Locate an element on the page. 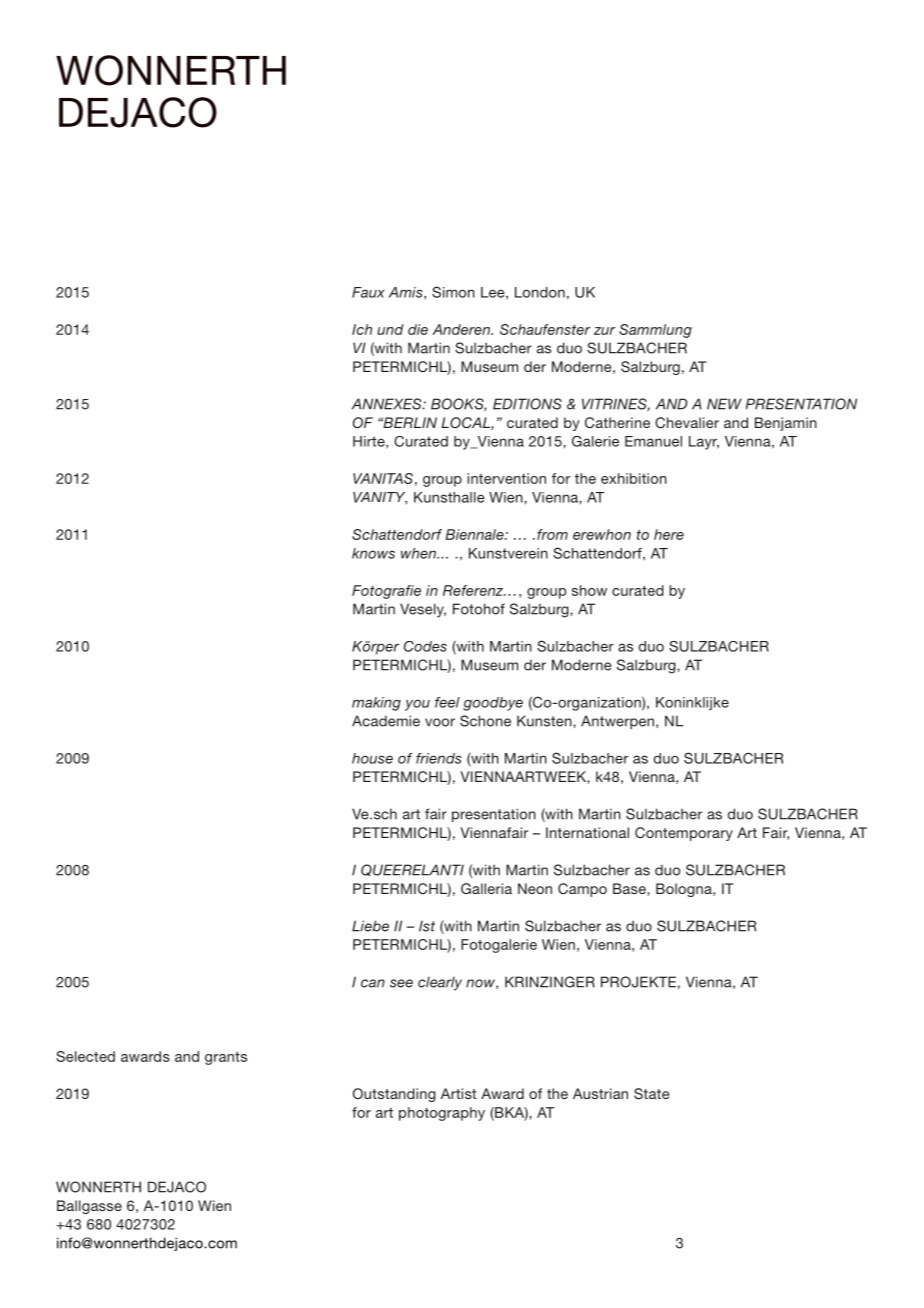 This page has width=924, height=1308. grants is located at coordinates (226, 1058).
